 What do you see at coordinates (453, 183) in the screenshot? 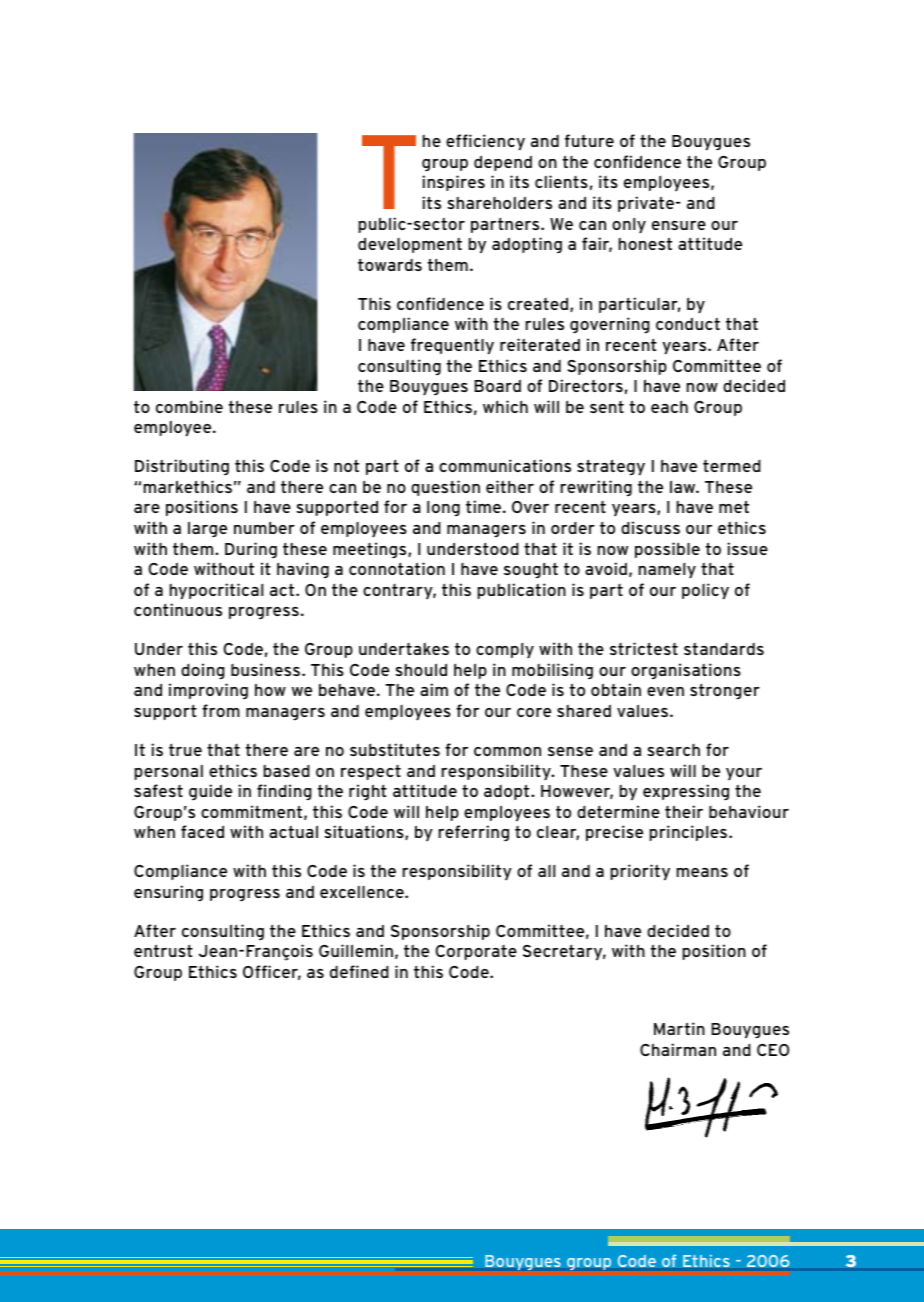
I see `inspires` at bounding box center [453, 183].
